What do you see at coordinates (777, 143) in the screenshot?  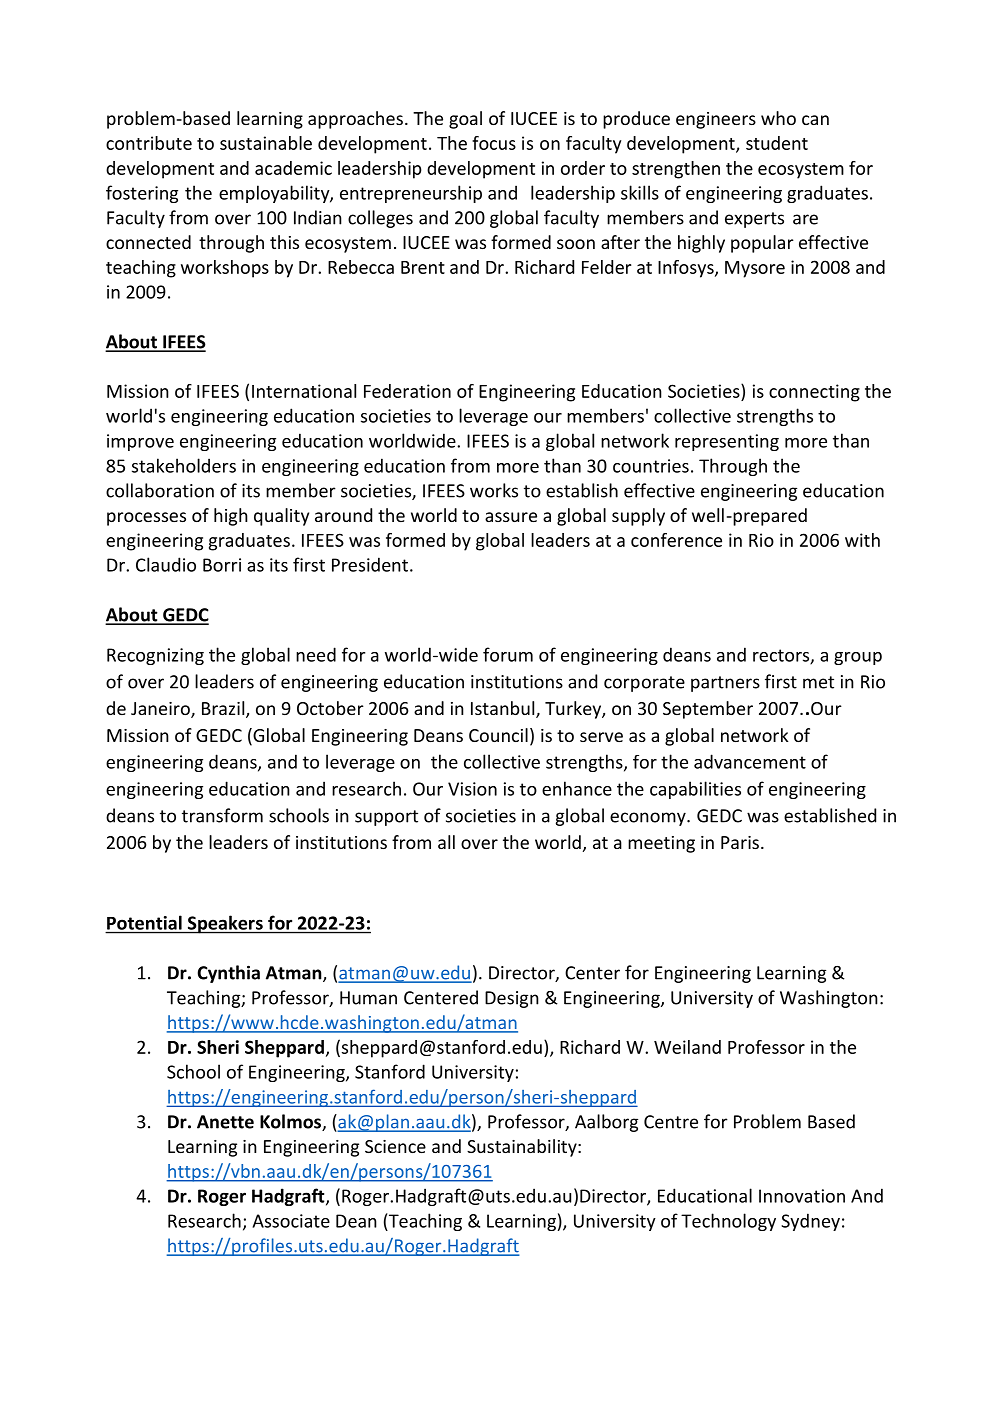 I see `student` at bounding box center [777, 143].
